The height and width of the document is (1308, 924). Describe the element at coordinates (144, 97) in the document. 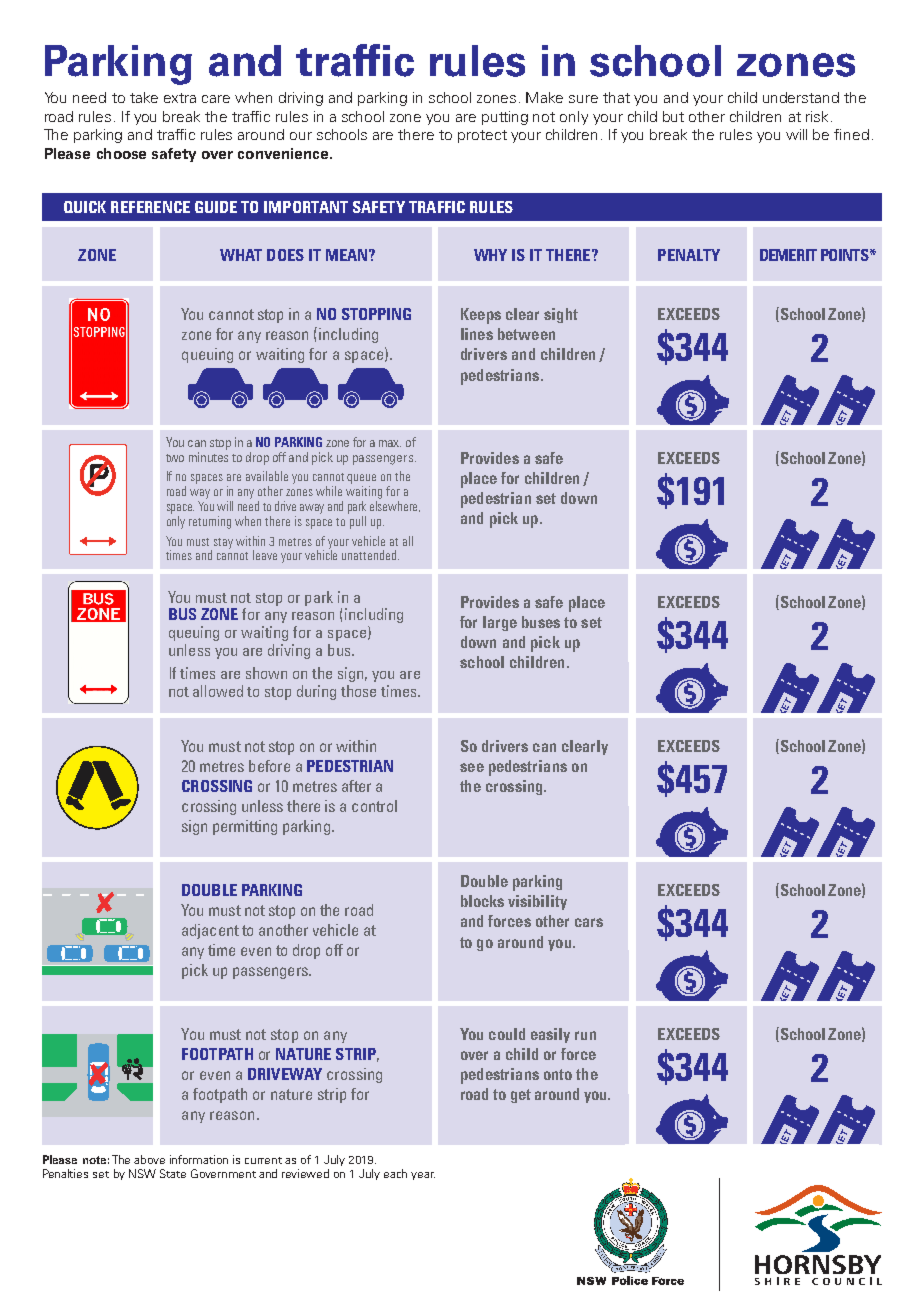

I see `take` at that location.
